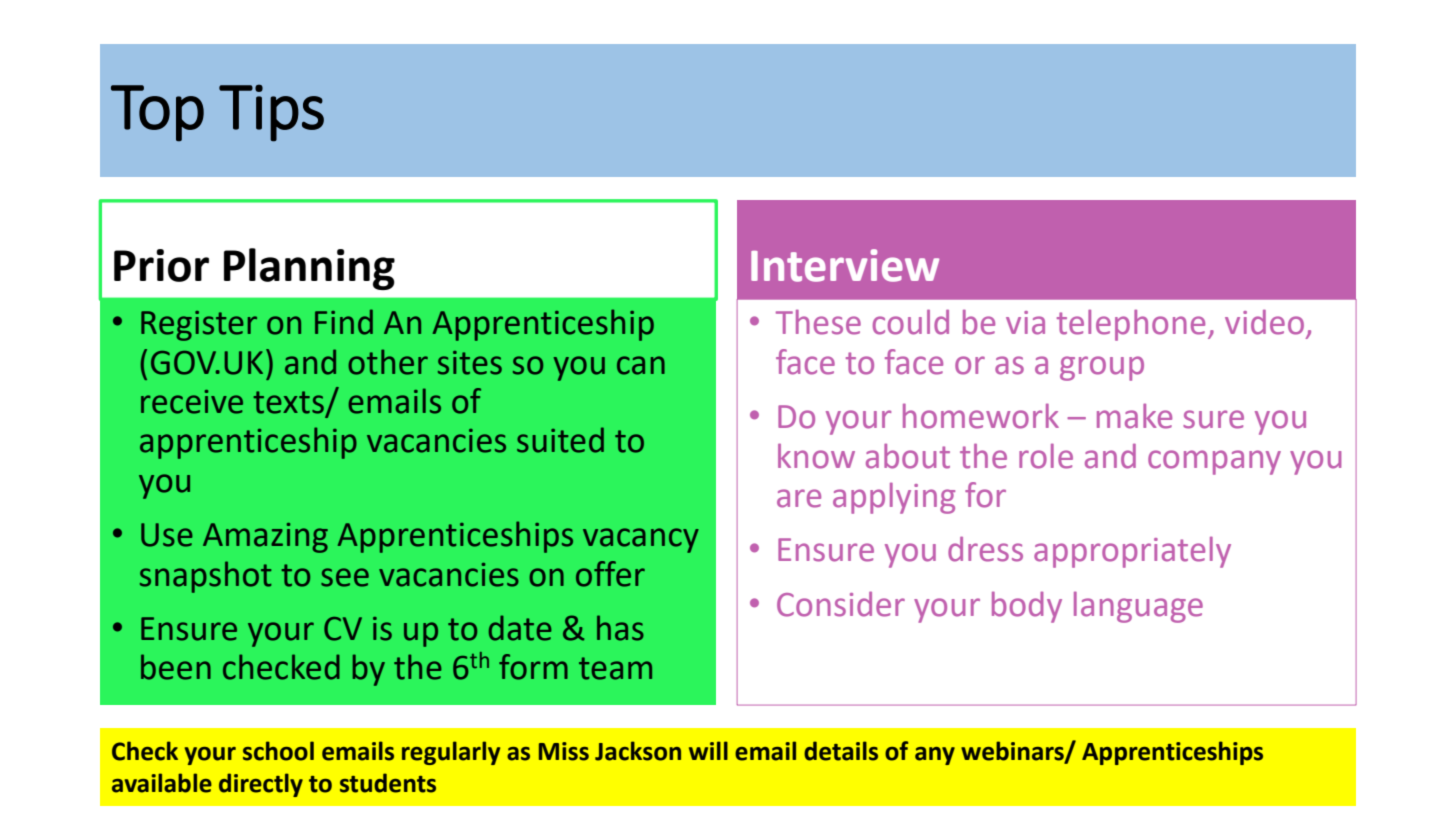 This image has height=819, width=1456. Describe the element at coordinates (344, 322) in the image. I see `Find` at that location.
